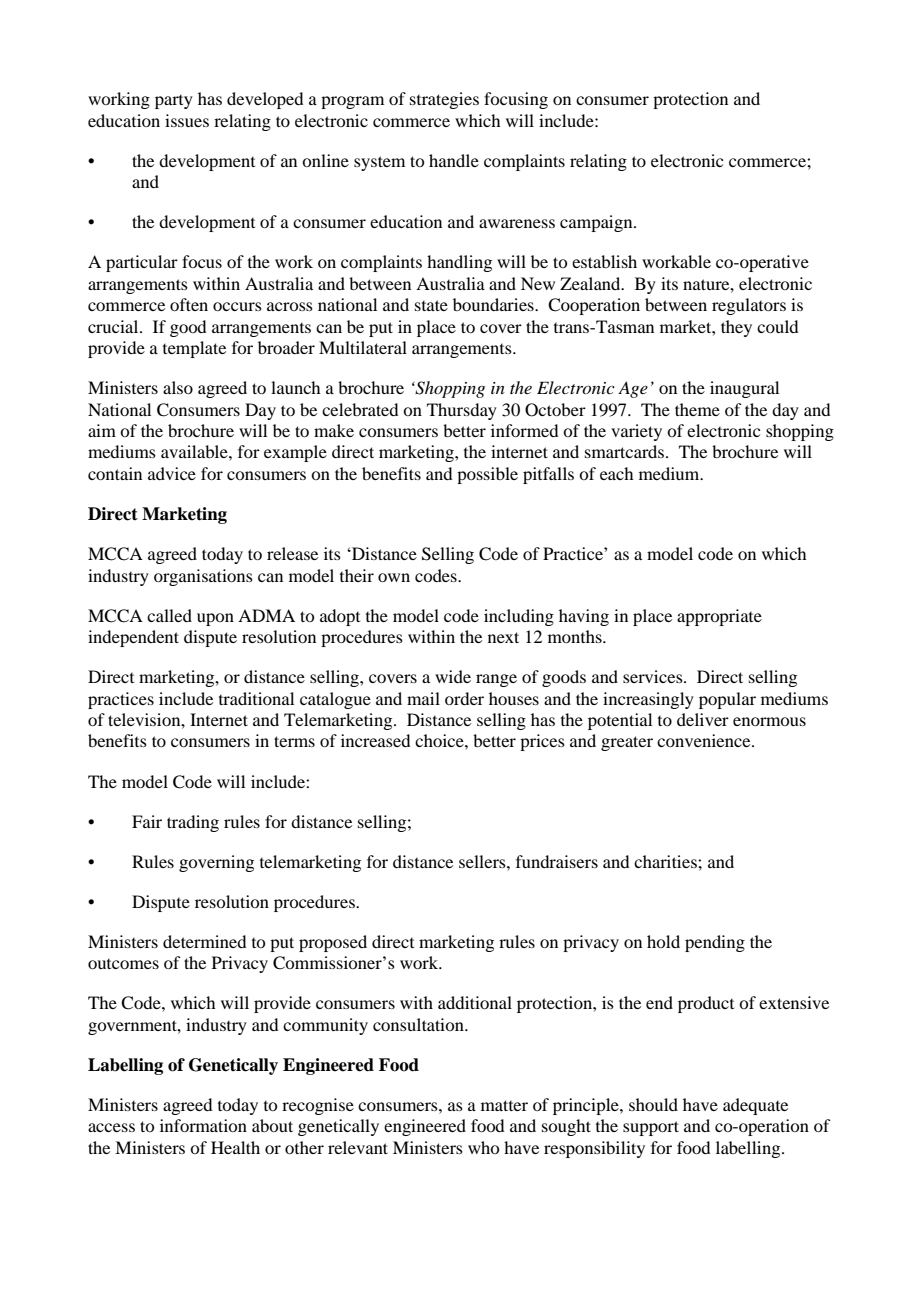 This screenshot has width=924, height=1308. What do you see at coordinates (462, 411) in the screenshot?
I see `Thursday` at bounding box center [462, 411].
